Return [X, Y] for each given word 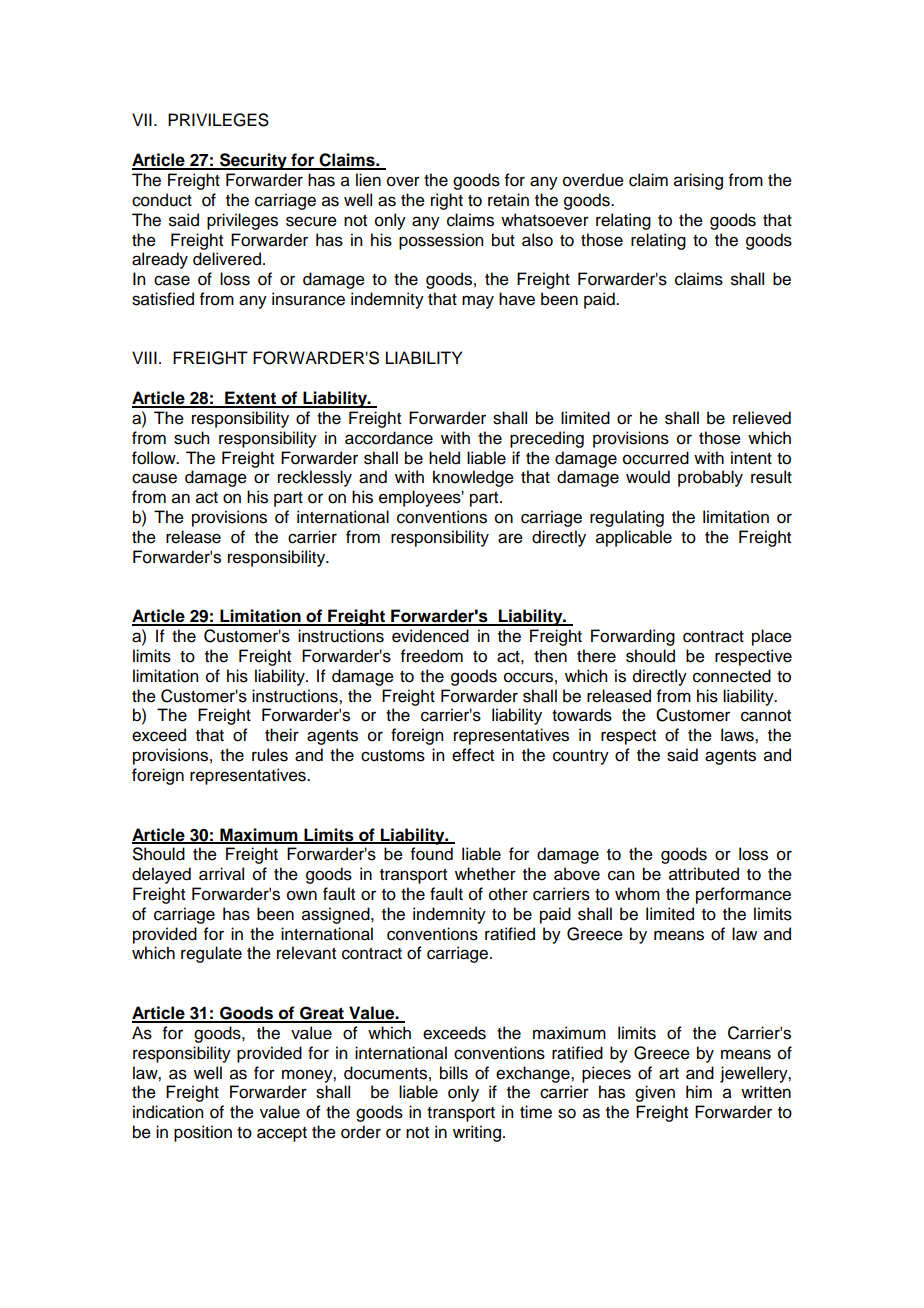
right [447, 201]
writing [477, 1133]
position [203, 1133]
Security [253, 161]
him [699, 1091]
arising [698, 181]
